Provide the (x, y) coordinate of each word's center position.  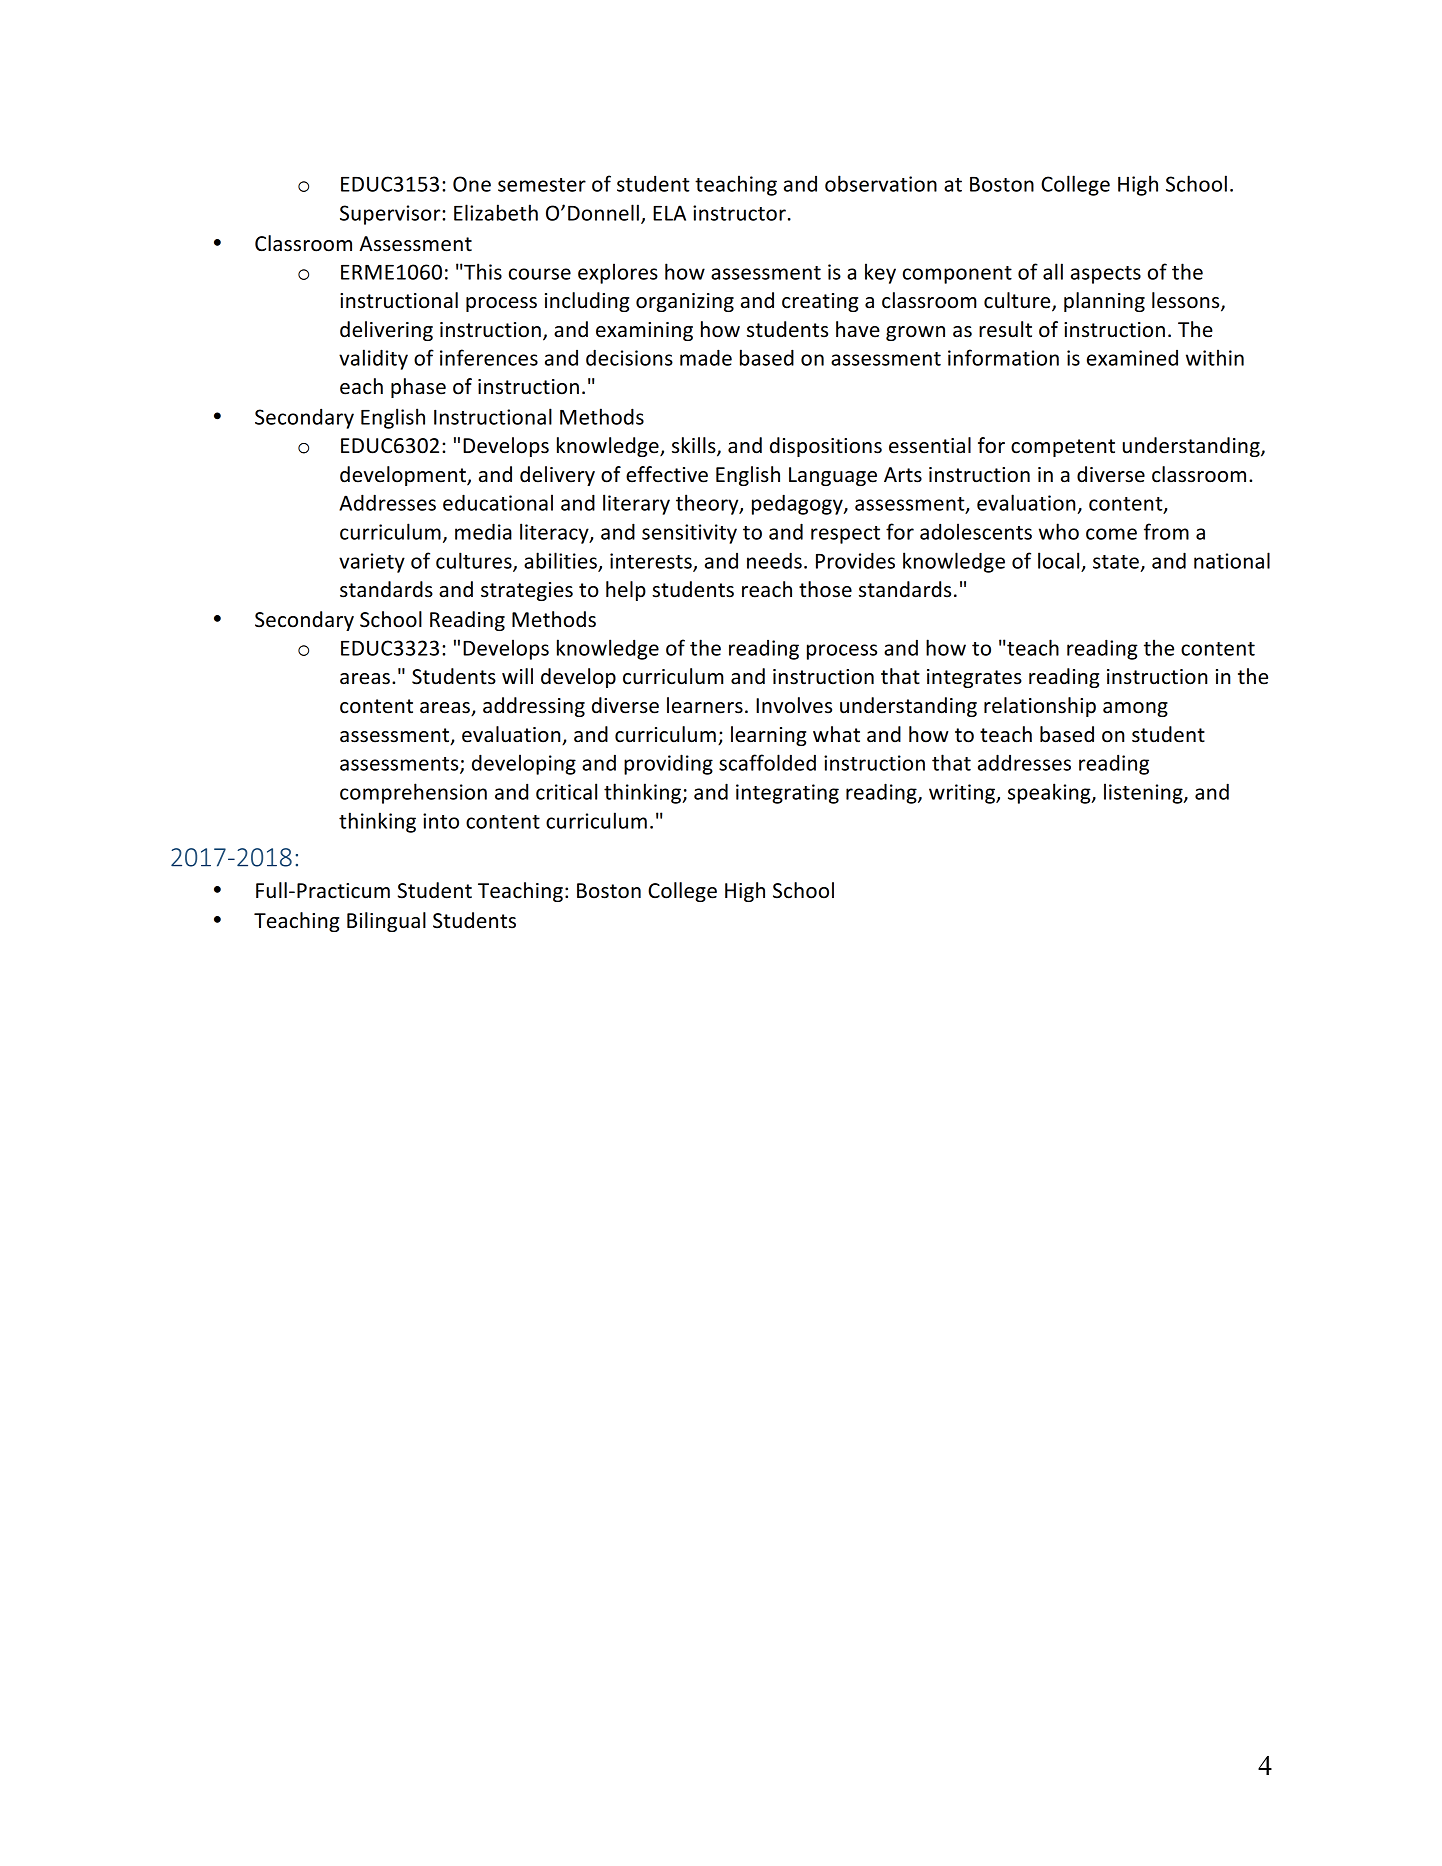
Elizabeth (496, 212)
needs (774, 560)
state (1116, 562)
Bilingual (386, 922)
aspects (1106, 275)
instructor (739, 213)
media (483, 531)
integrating (787, 794)
